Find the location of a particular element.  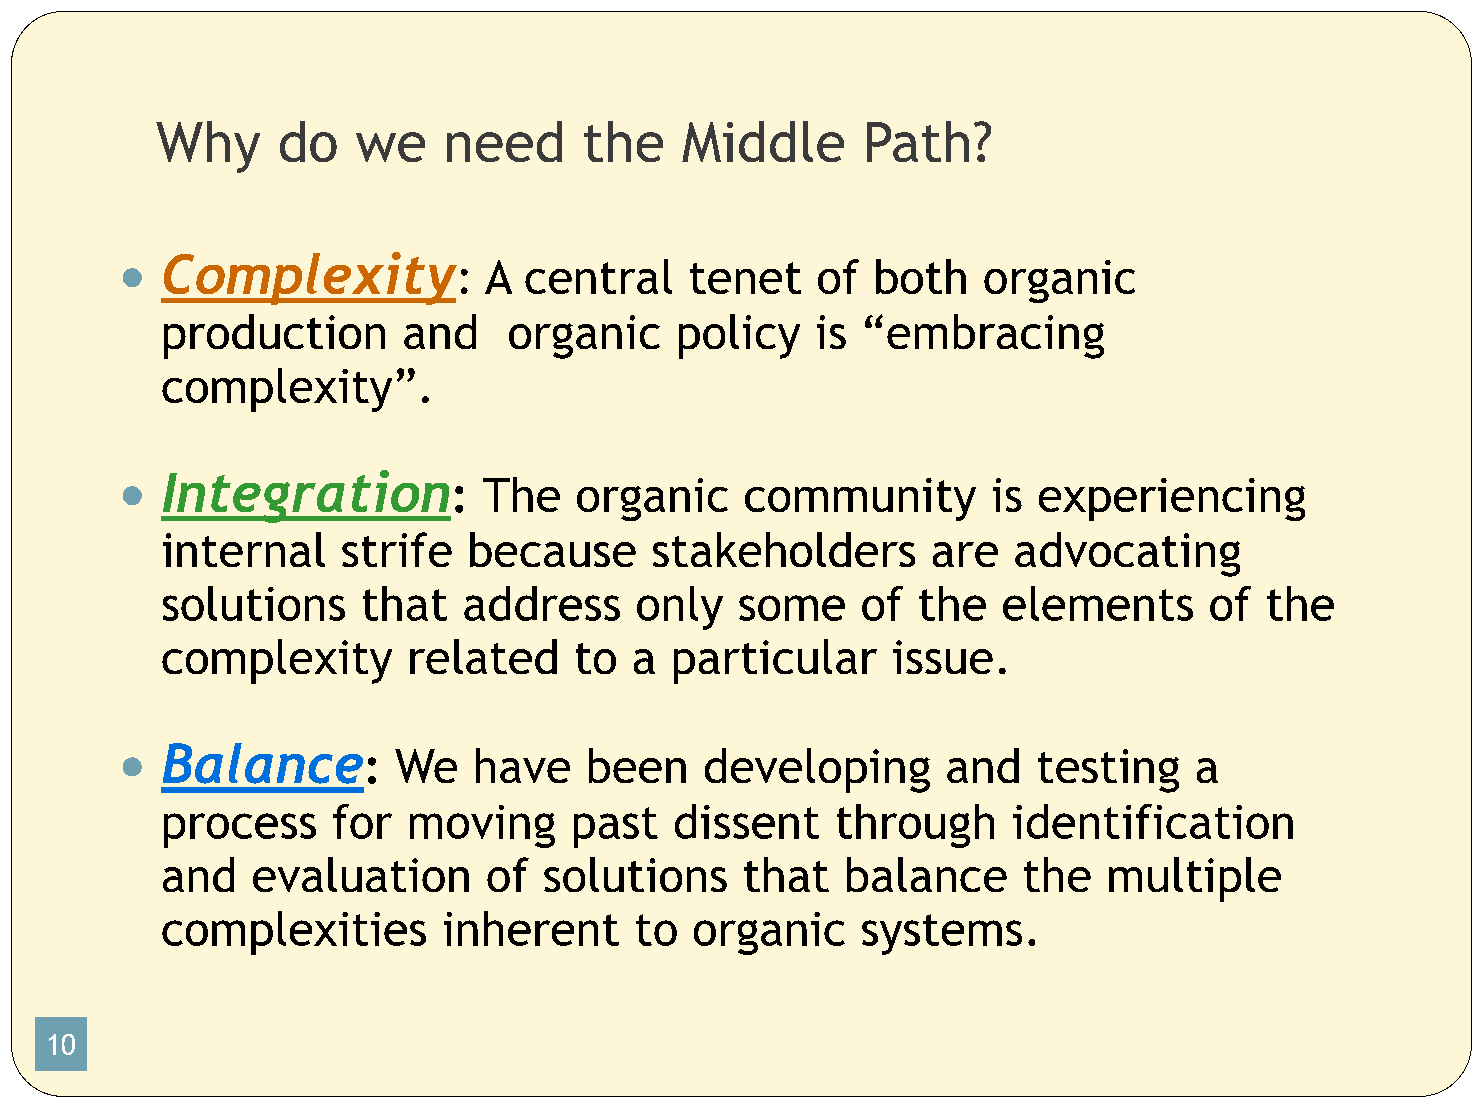

multiple is located at coordinates (1195, 879).
